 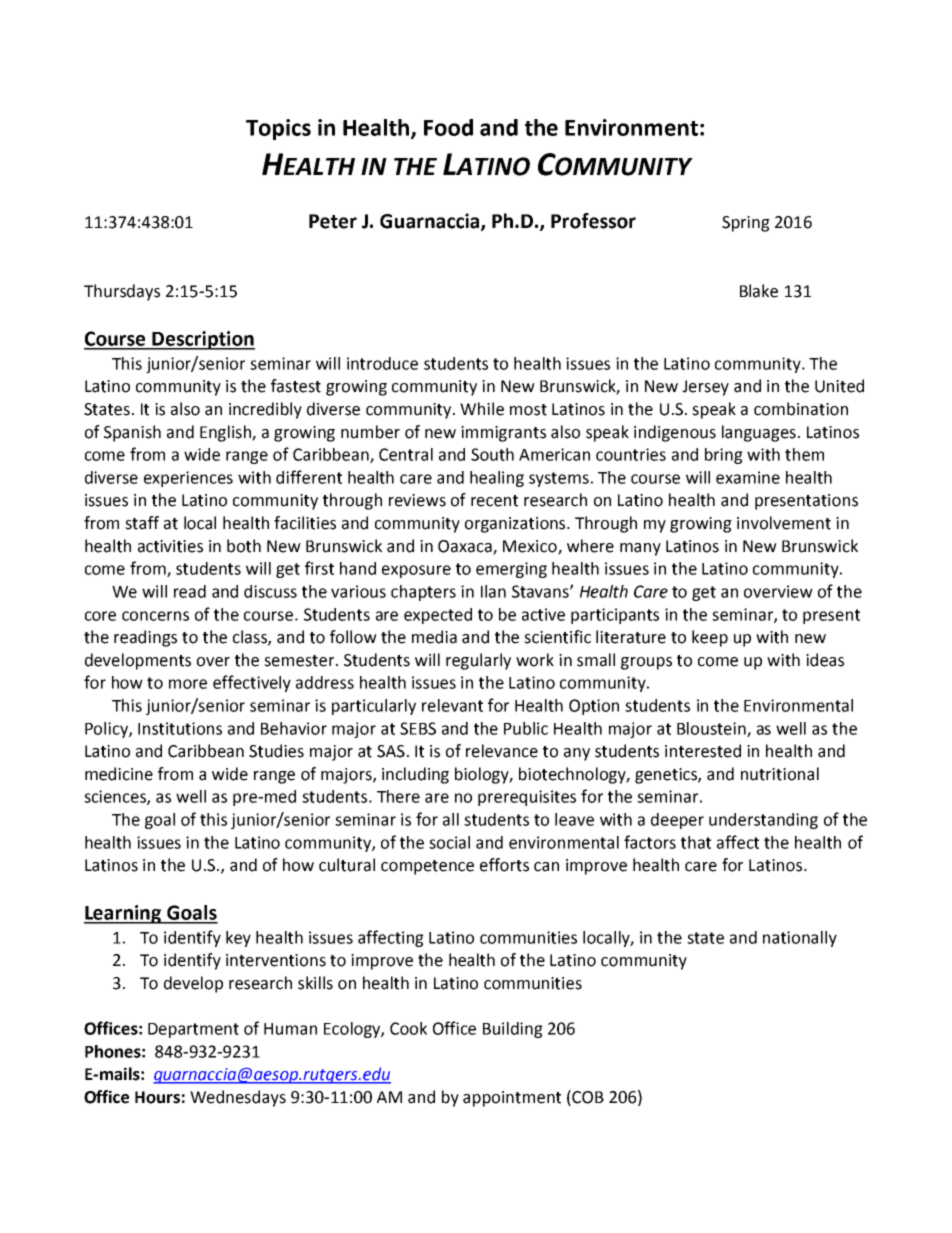 What do you see at coordinates (438, 616) in the document?
I see `expected` at bounding box center [438, 616].
